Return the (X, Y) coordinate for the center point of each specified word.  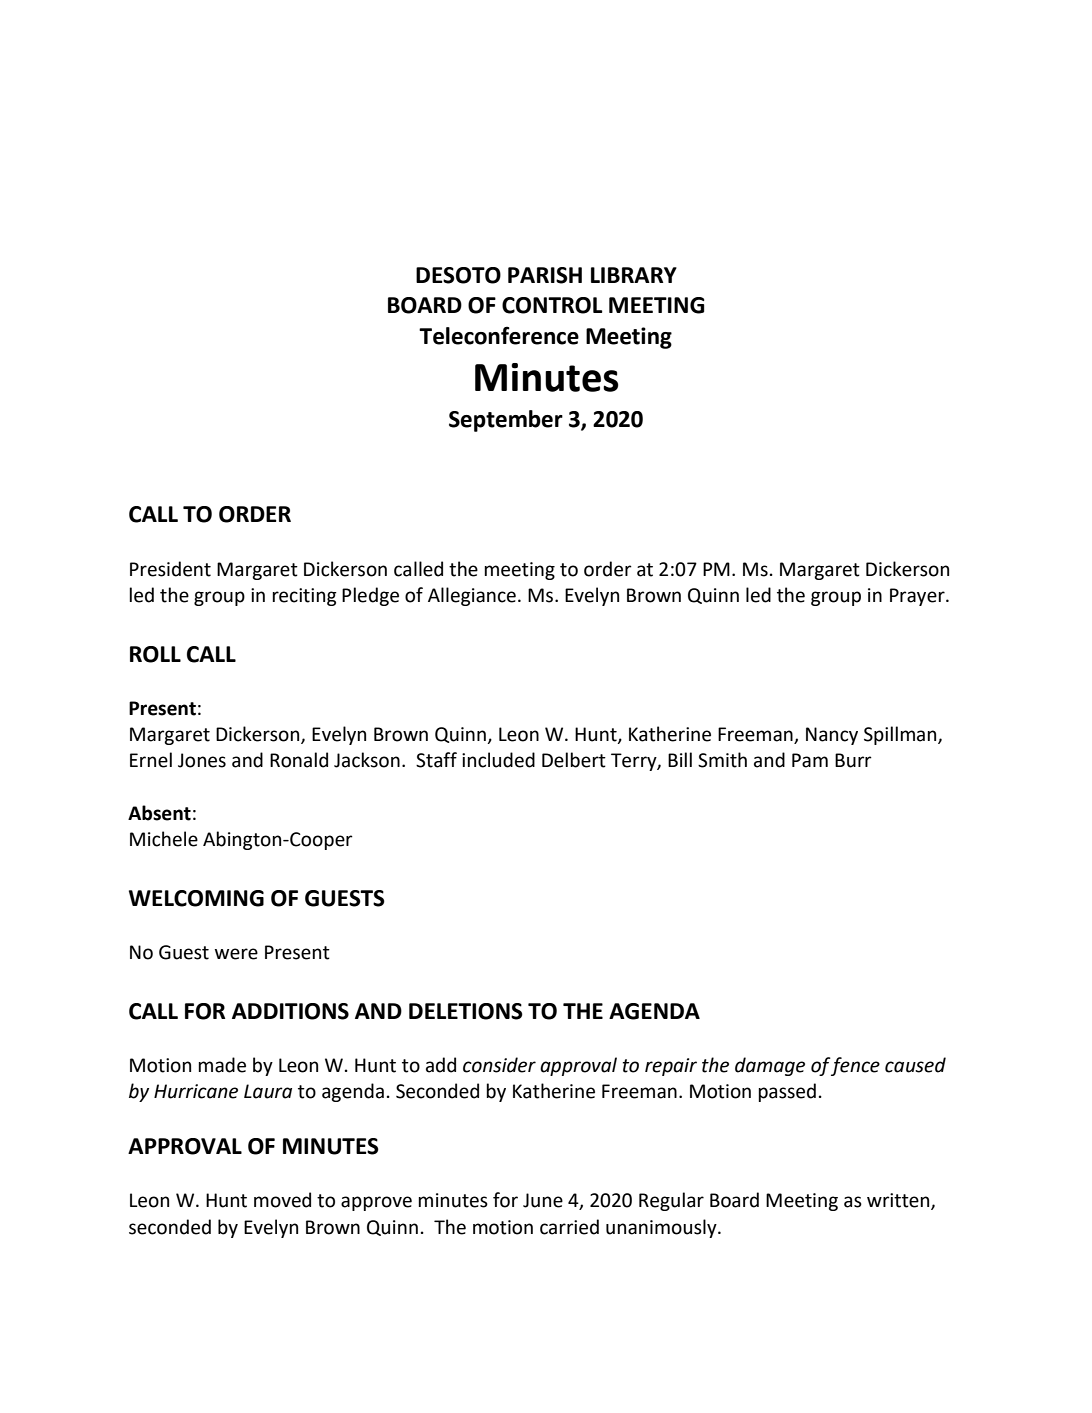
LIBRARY (634, 275)
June (543, 1200)
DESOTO (458, 275)
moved (282, 1200)
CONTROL (552, 305)
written (899, 1201)
